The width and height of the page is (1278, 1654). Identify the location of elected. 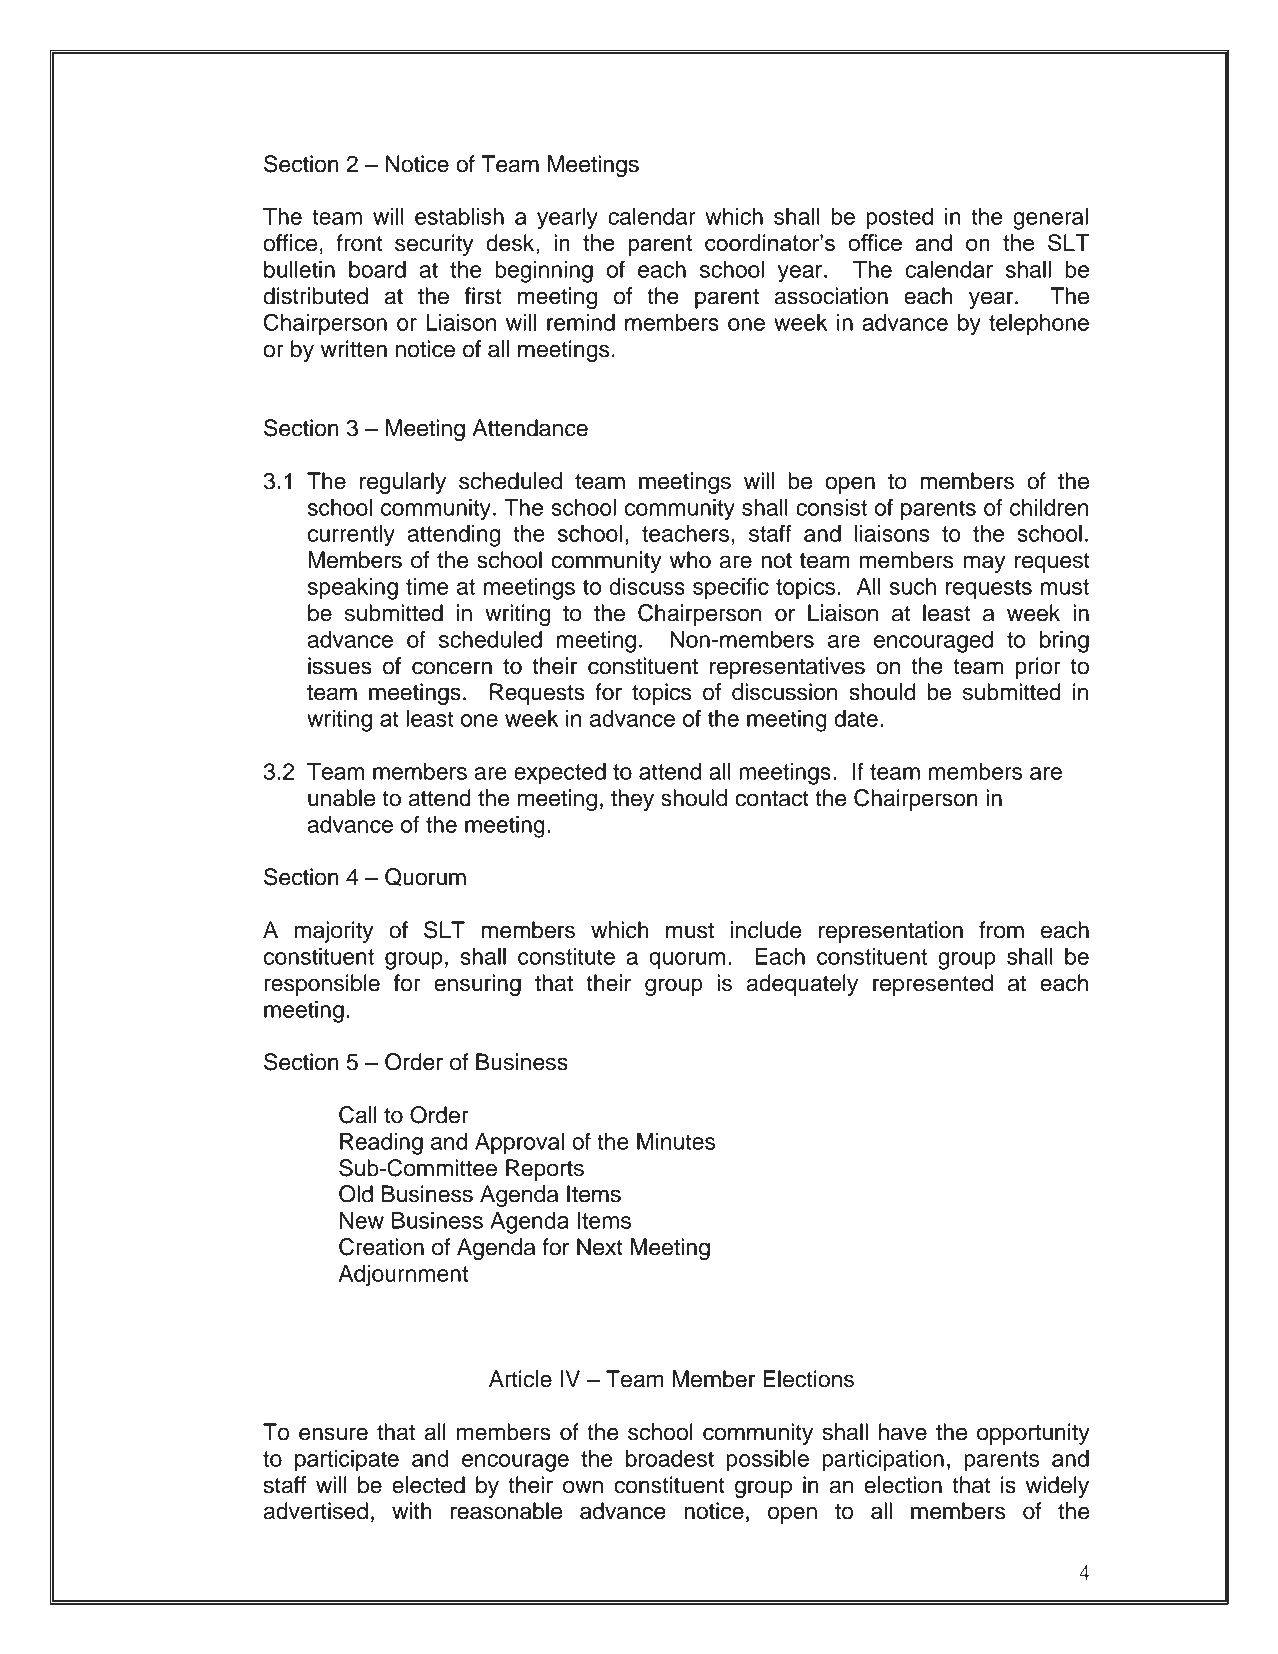
(428, 1485).
